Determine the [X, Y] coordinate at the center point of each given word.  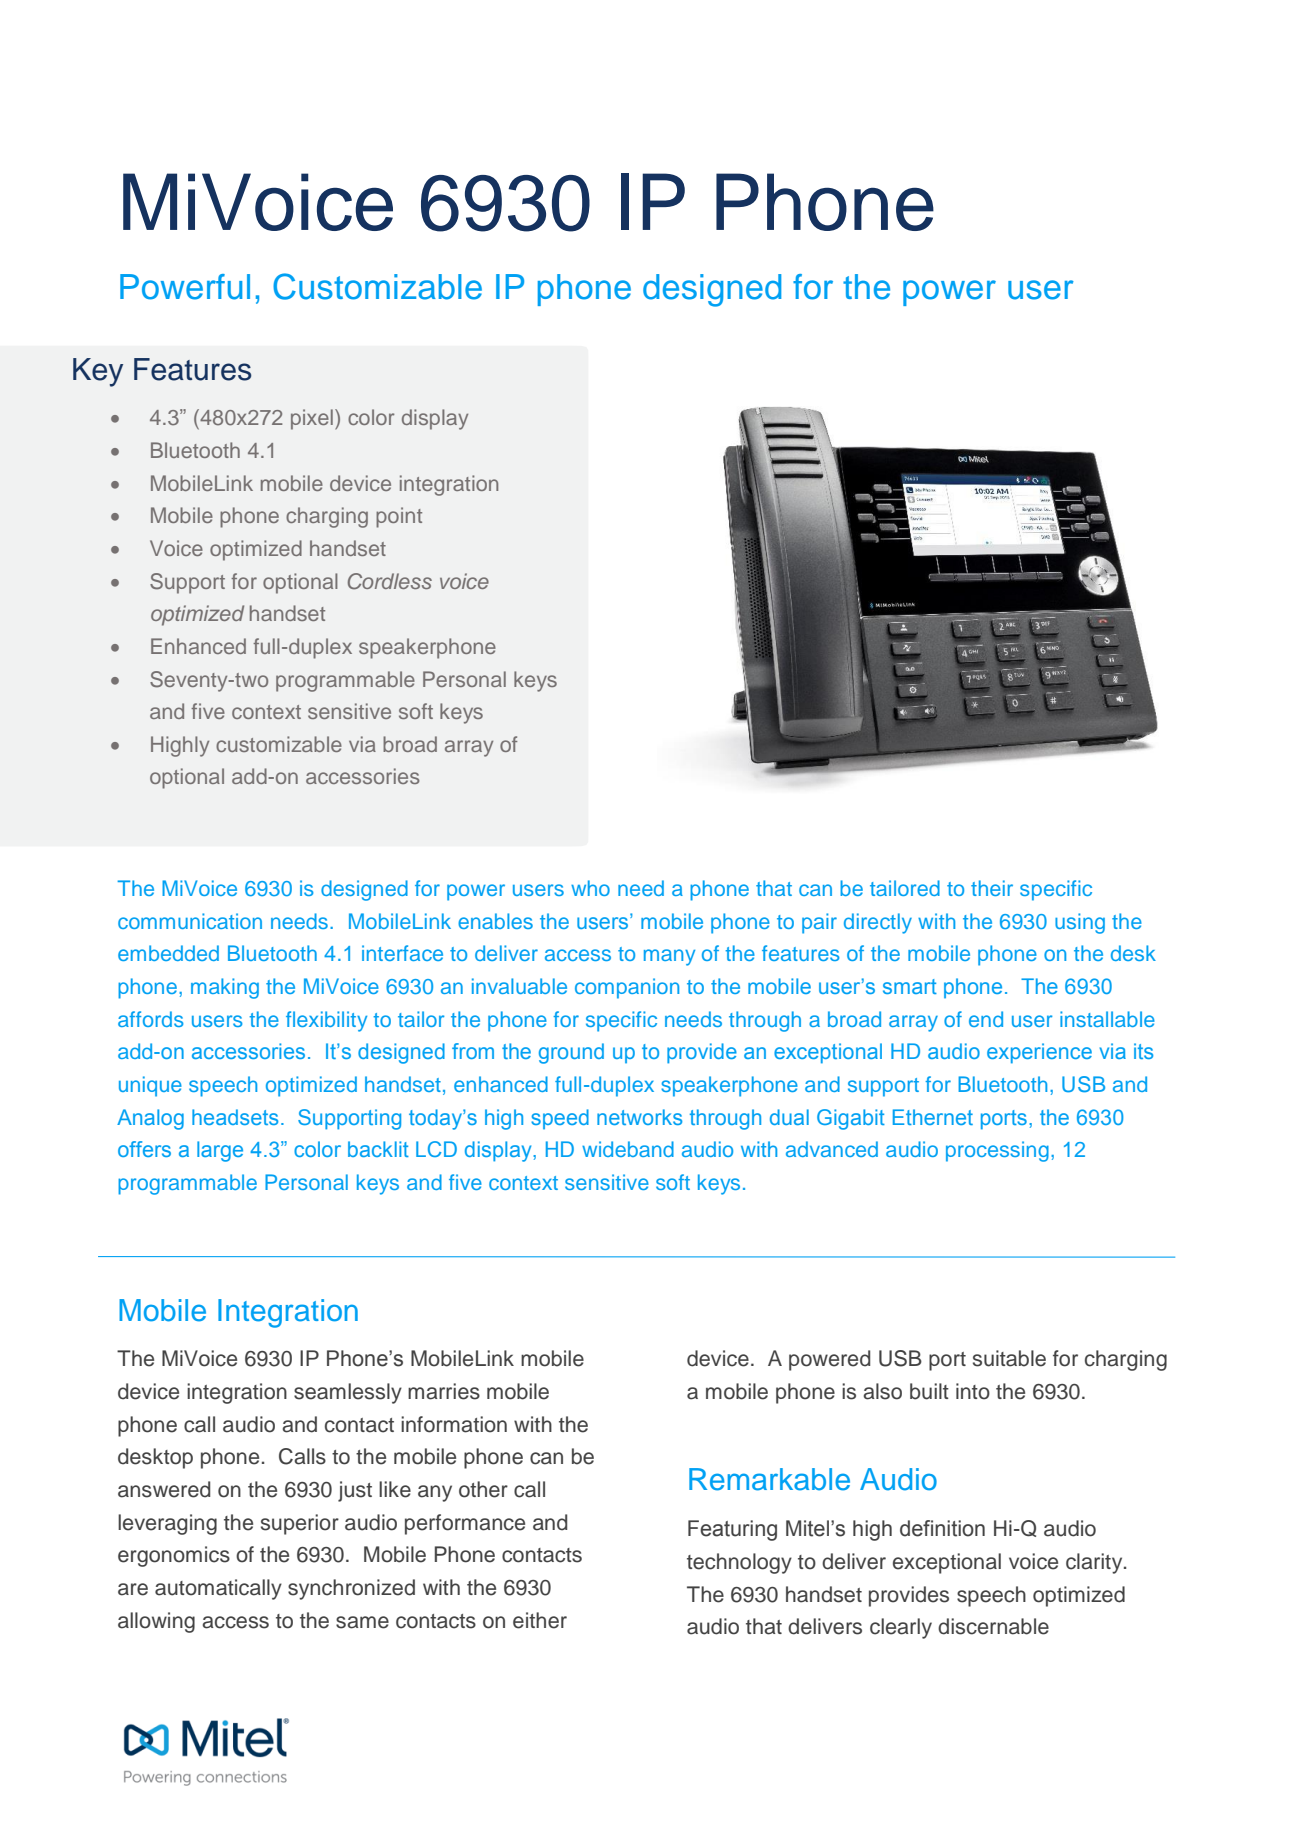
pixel [312, 419]
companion [627, 988]
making [225, 988]
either [540, 1620]
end [986, 1019]
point [399, 517]
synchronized [351, 1589]
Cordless [390, 581]
